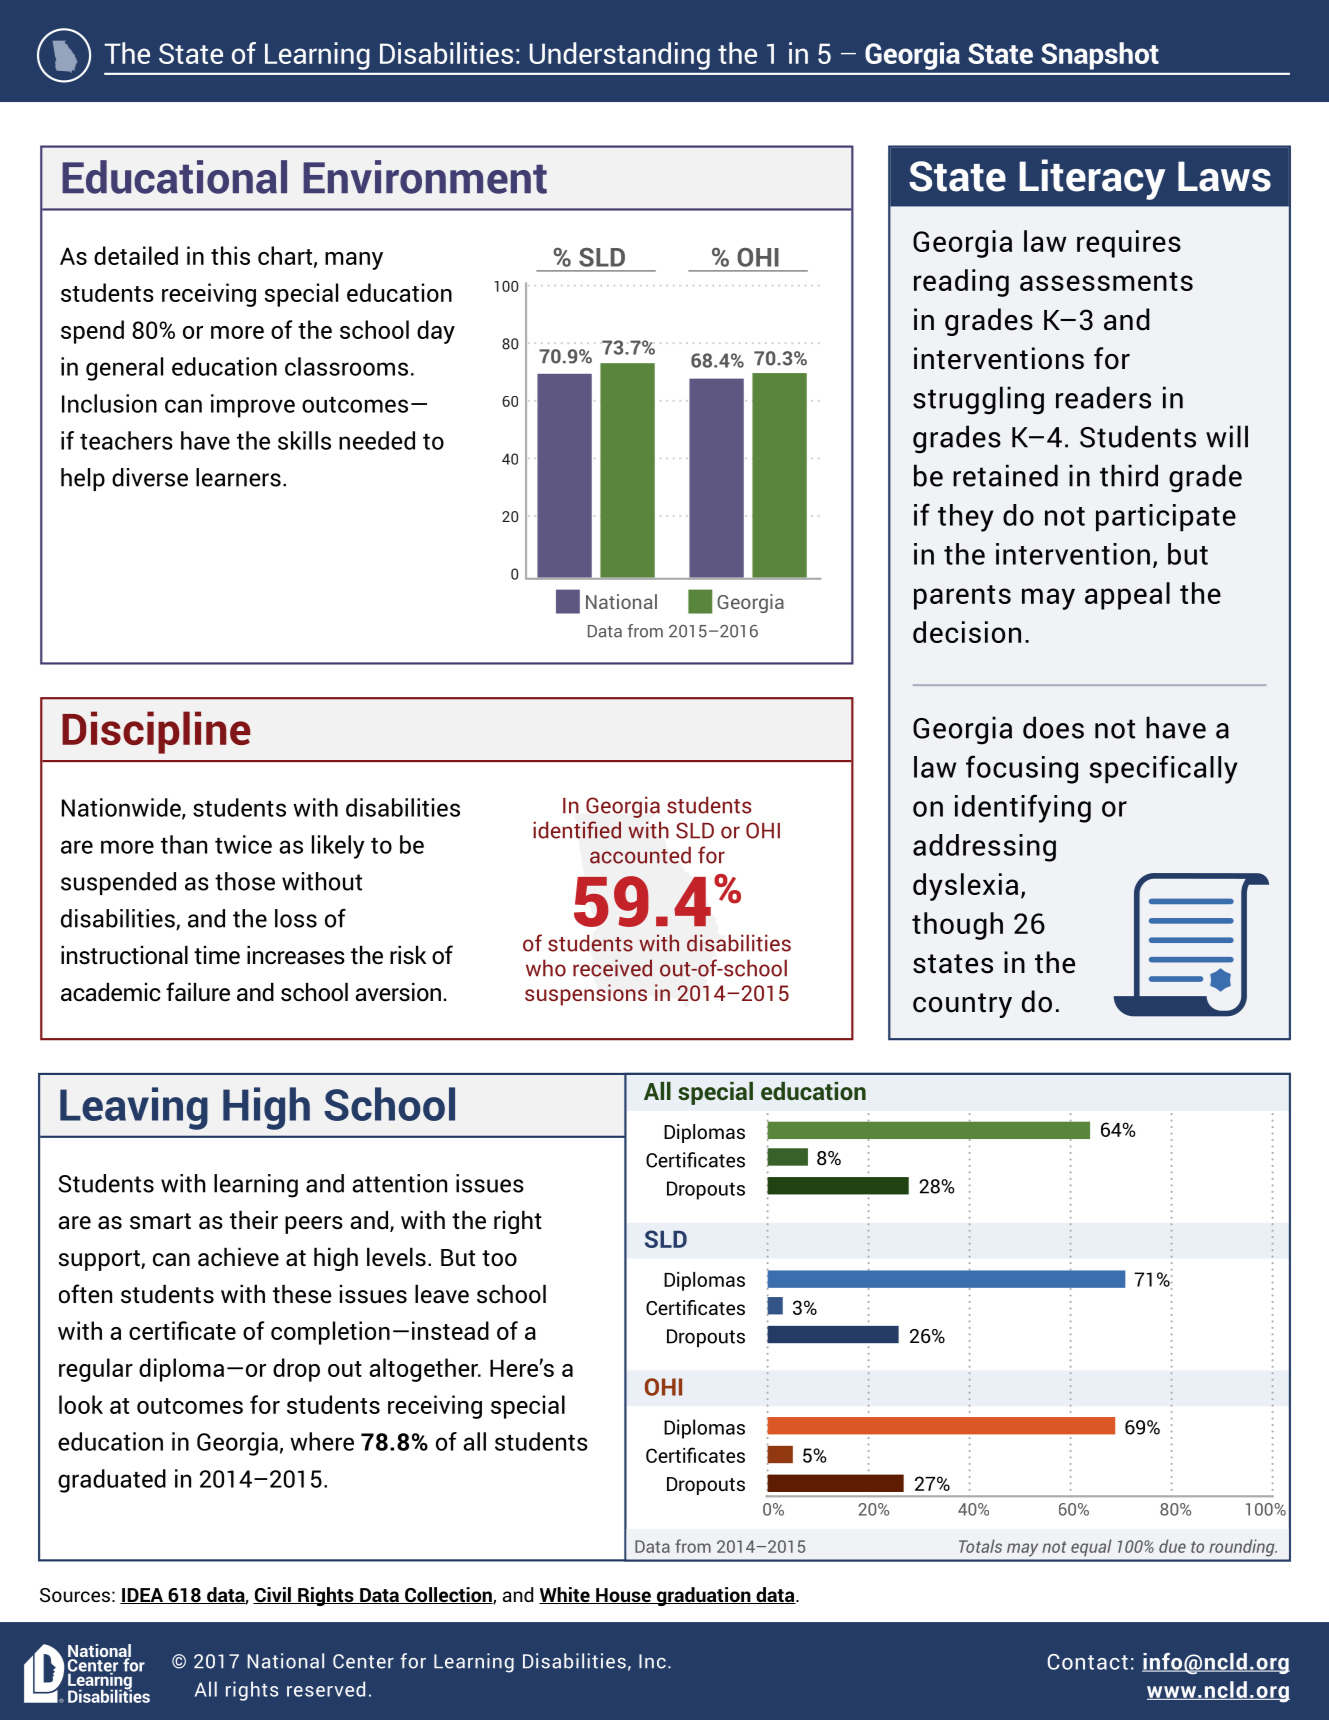  I want to click on appeal, so click(1127, 596).
